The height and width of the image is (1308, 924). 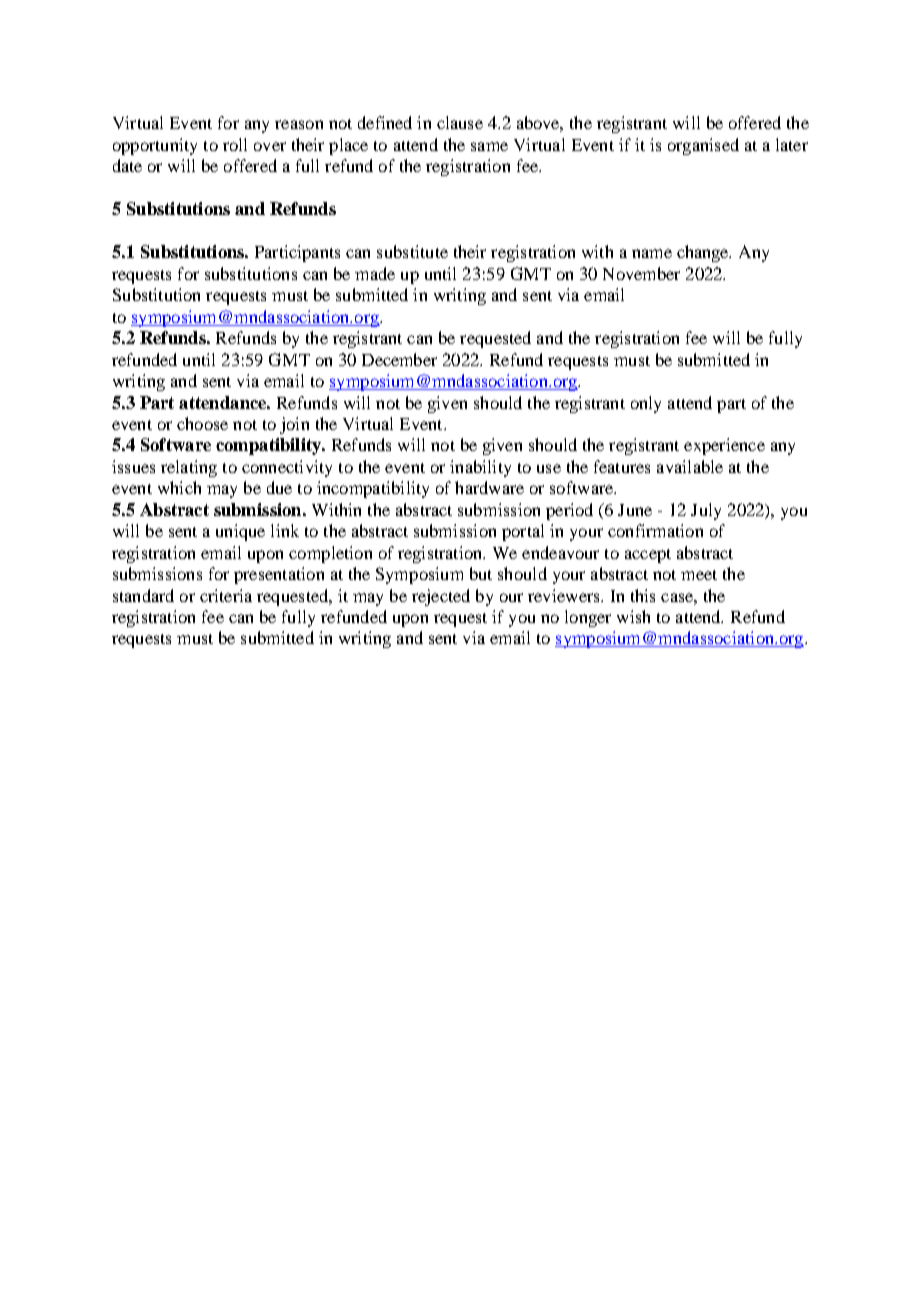 What do you see at coordinates (703, 146) in the image?
I see `organised` at bounding box center [703, 146].
